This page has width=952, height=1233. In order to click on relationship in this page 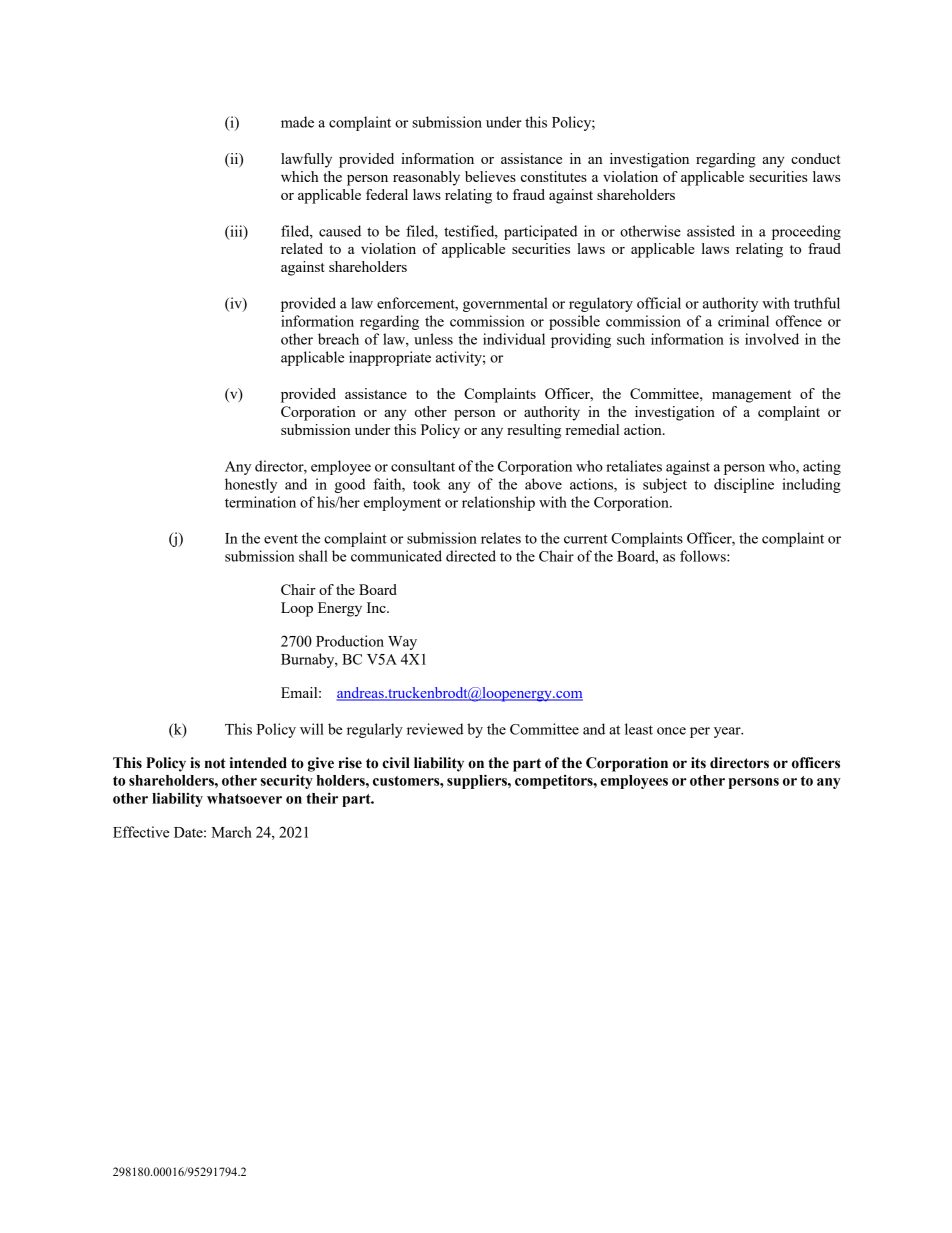, I will do `click(498, 503)`.
